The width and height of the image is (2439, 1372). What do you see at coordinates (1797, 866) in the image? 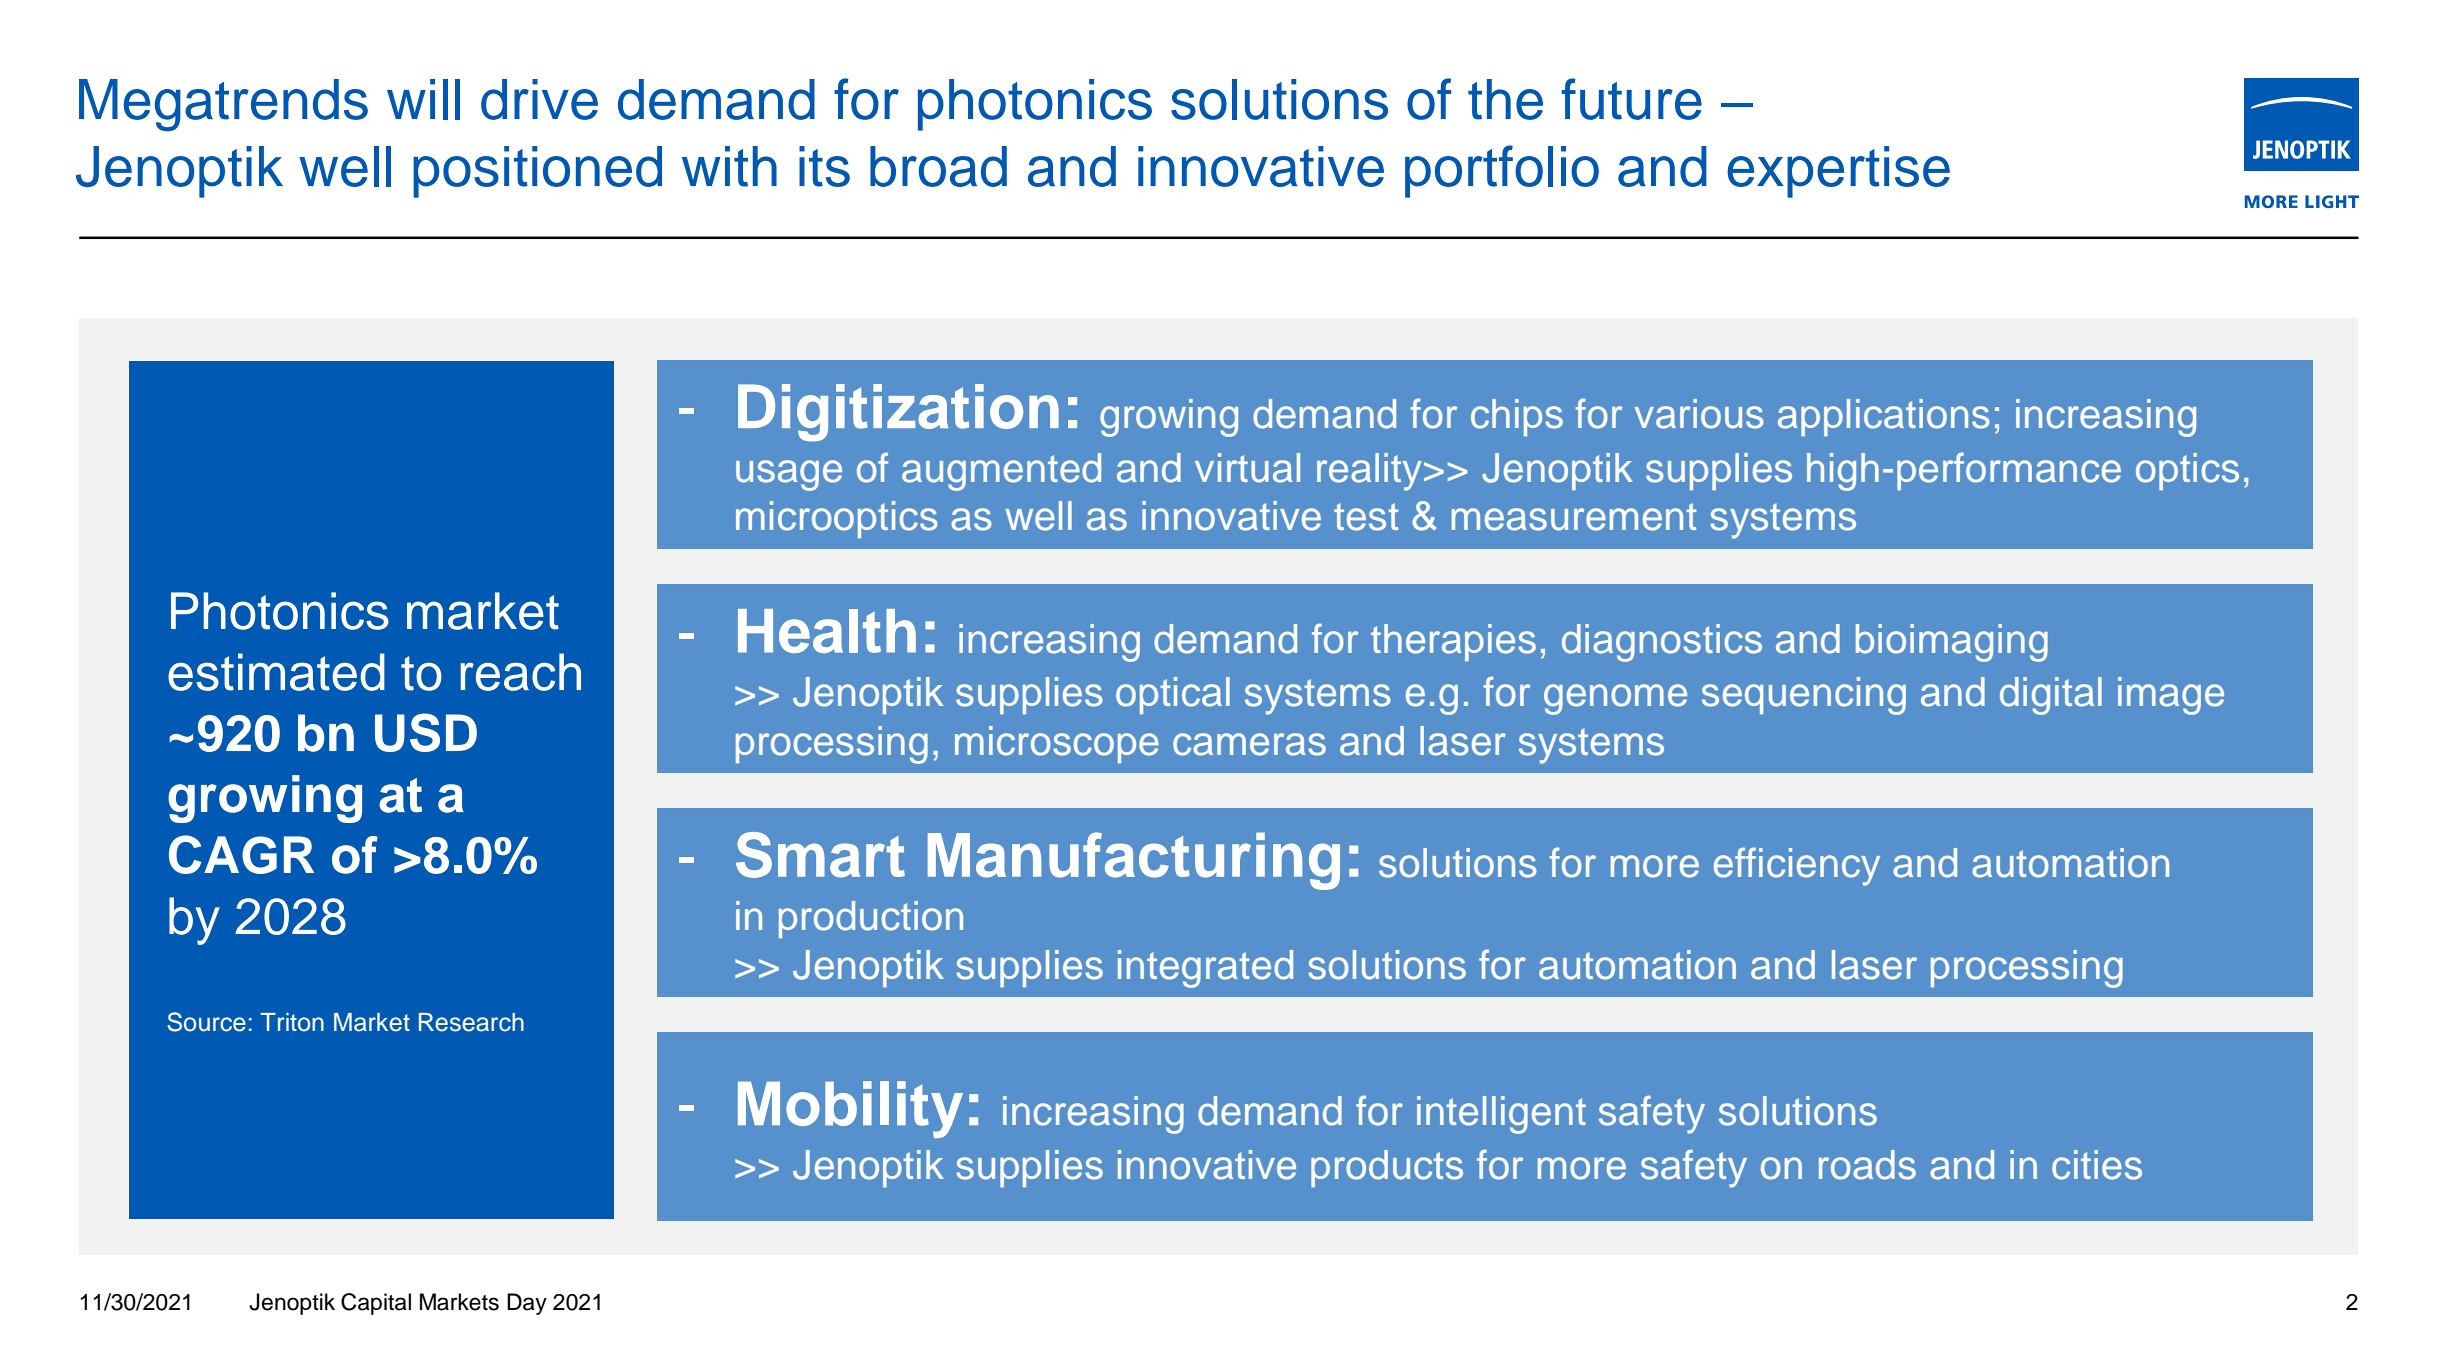
I see `efficiency` at bounding box center [1797, 866].
